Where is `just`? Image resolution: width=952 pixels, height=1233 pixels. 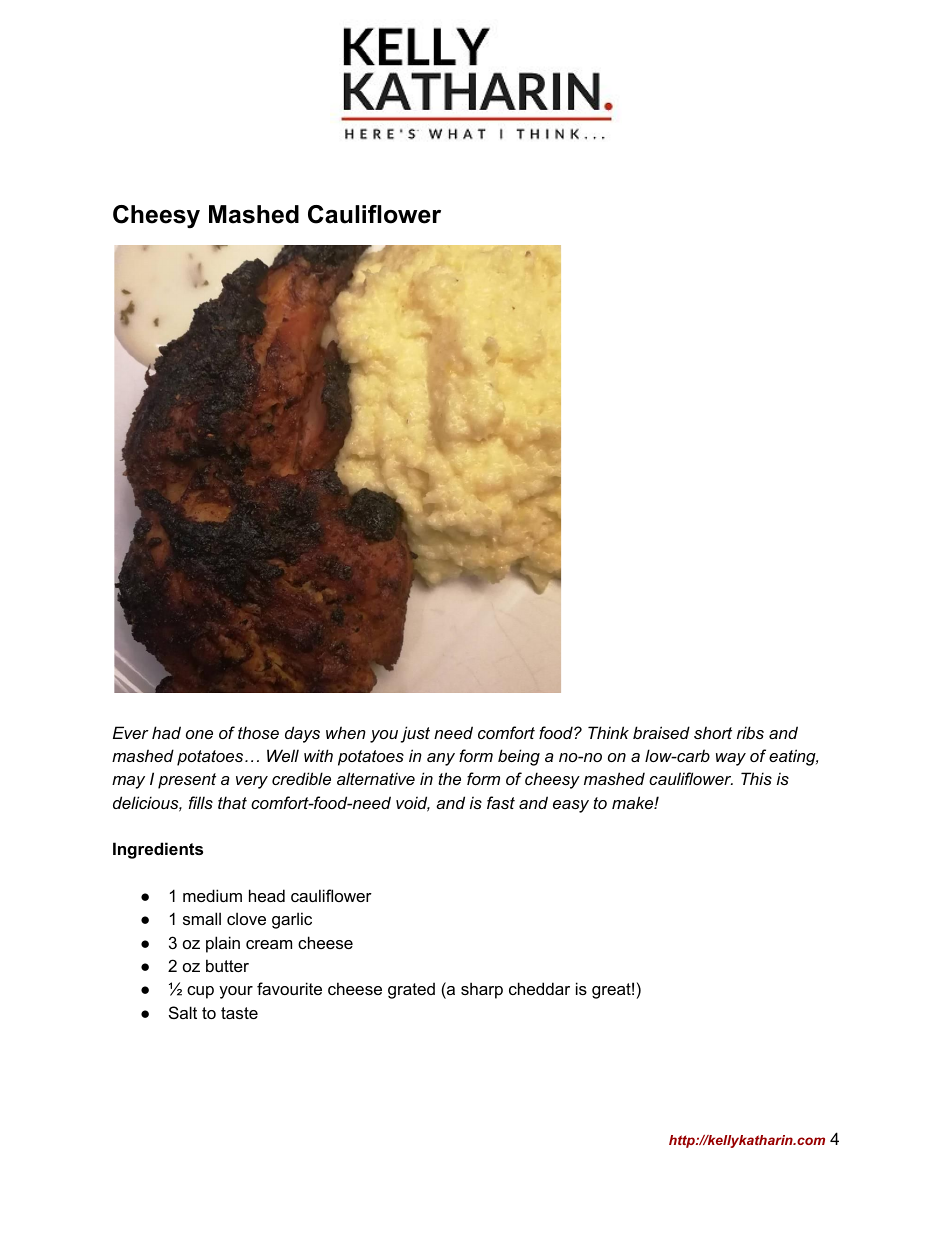 just is located at coordinates (415, 734).
